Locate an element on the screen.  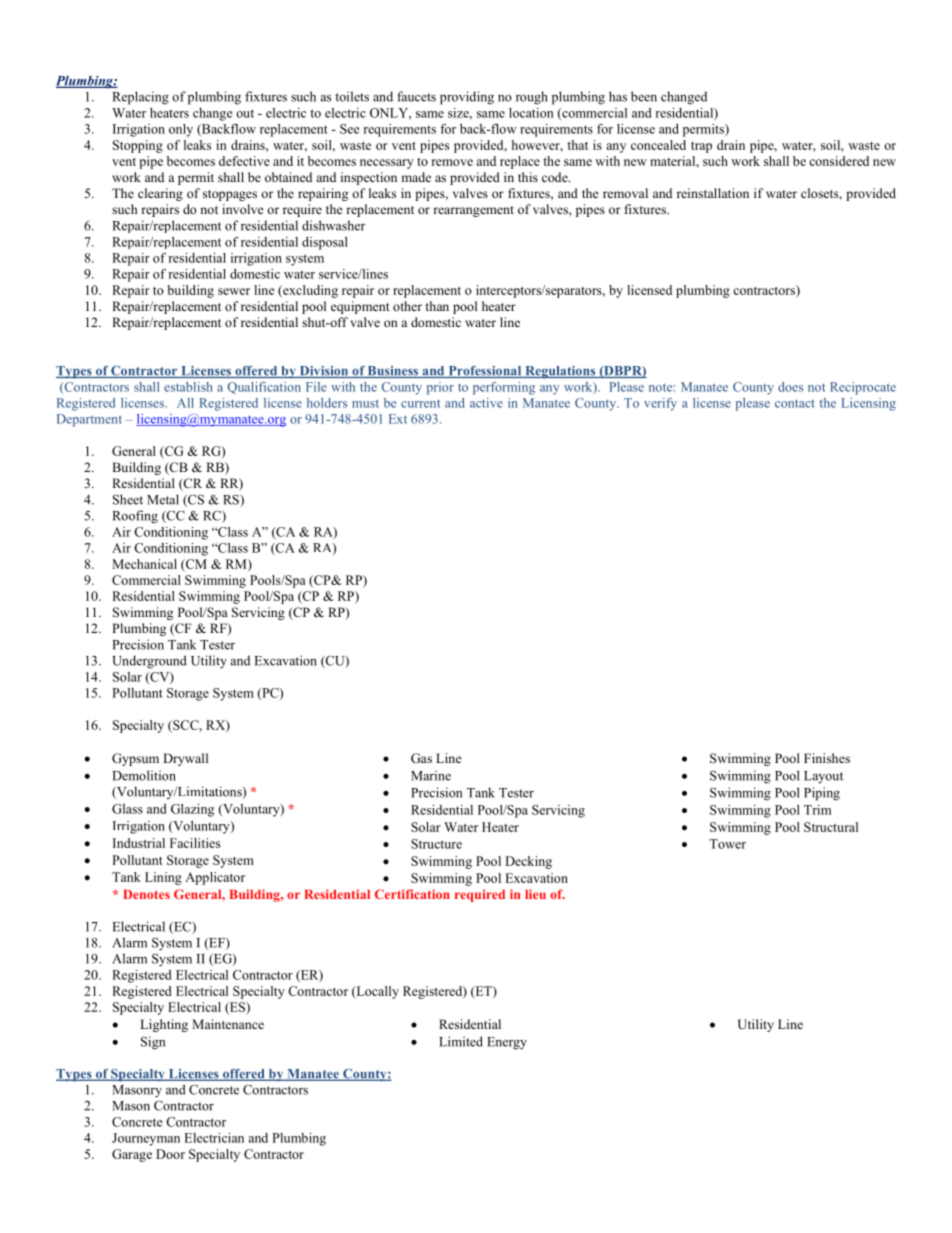
does is located at coordinates (790, 387).
